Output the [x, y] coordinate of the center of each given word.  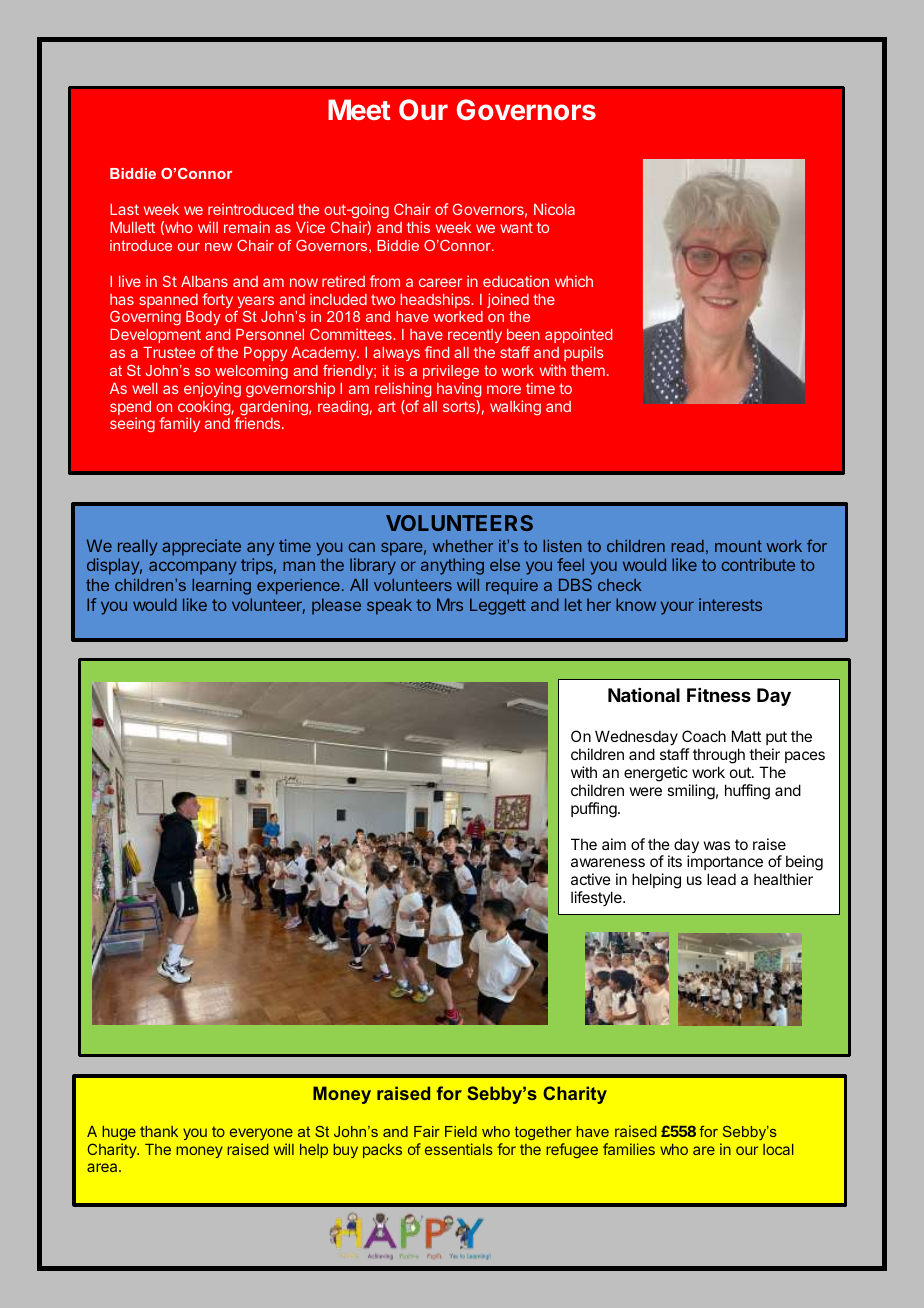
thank [159, 1131]
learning [221, 587]
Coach [704, 736]
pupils [584, 353]
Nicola [554, 209]
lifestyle [597, 898]
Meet [359, 109]
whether [463, 546]
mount [738, 546]
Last [124, 209]
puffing [595, 810]
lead [721, 879]
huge [119, 1133]
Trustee [169, 352]
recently [475, 336]
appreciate [201, 547]
